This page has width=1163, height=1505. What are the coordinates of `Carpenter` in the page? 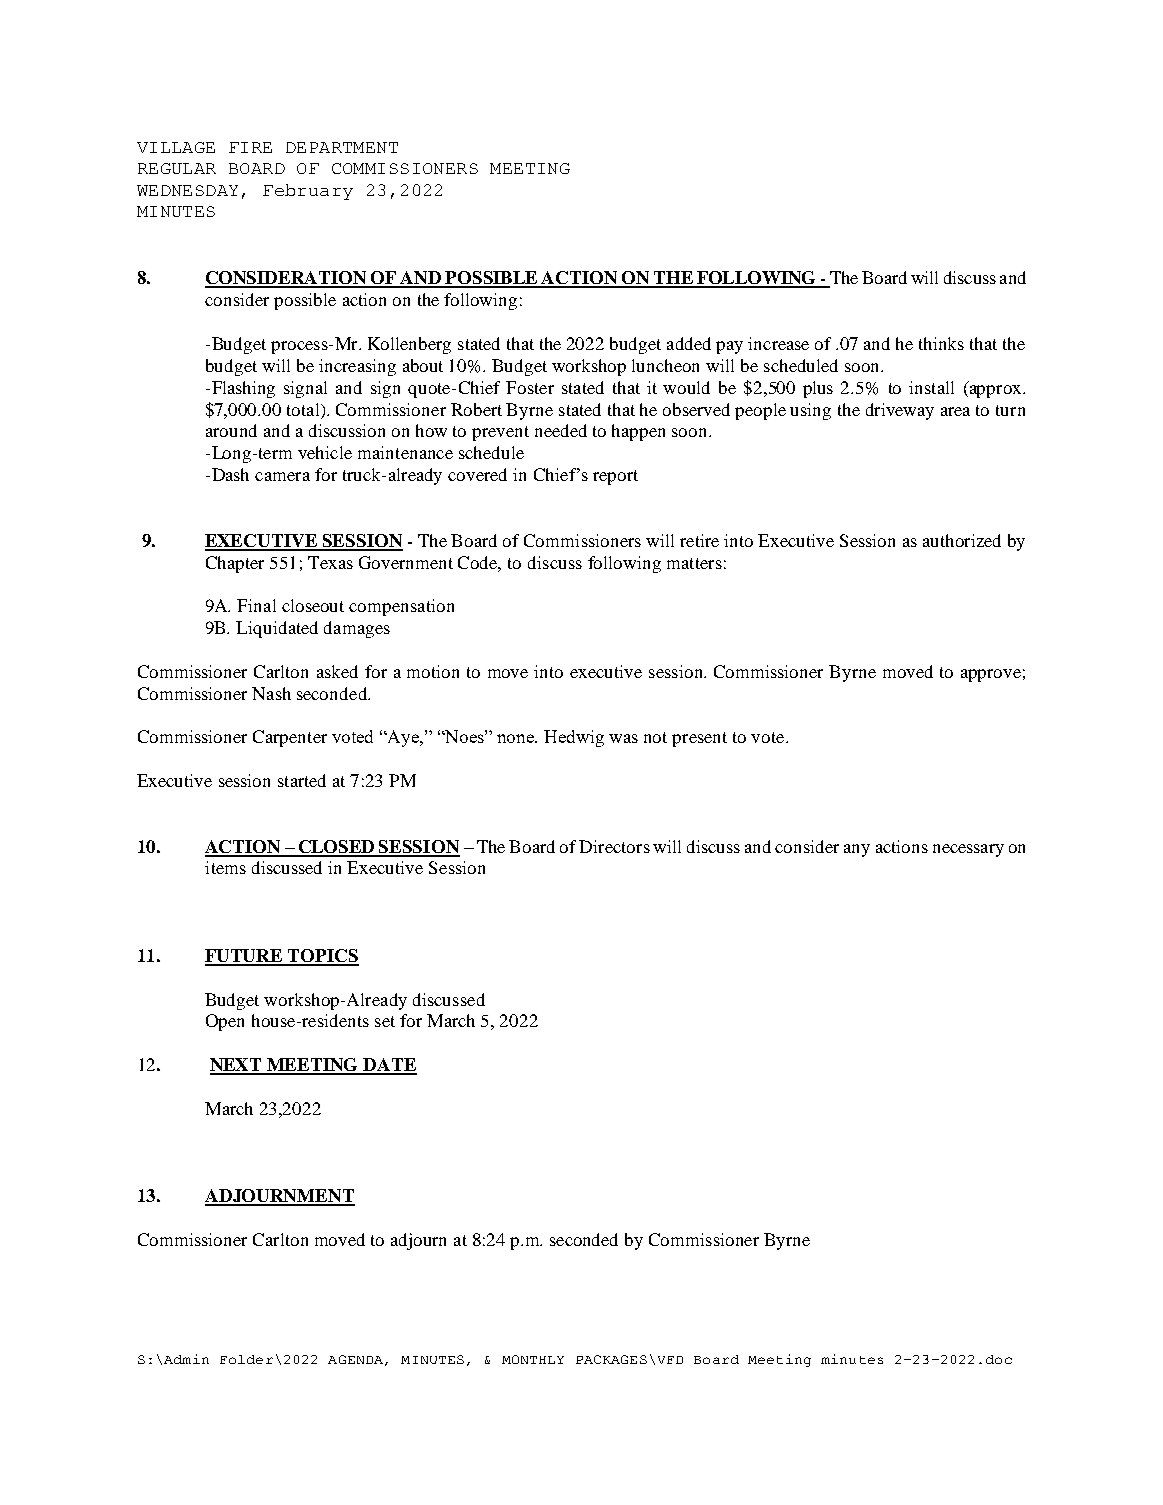 It's located at (290, 738).
